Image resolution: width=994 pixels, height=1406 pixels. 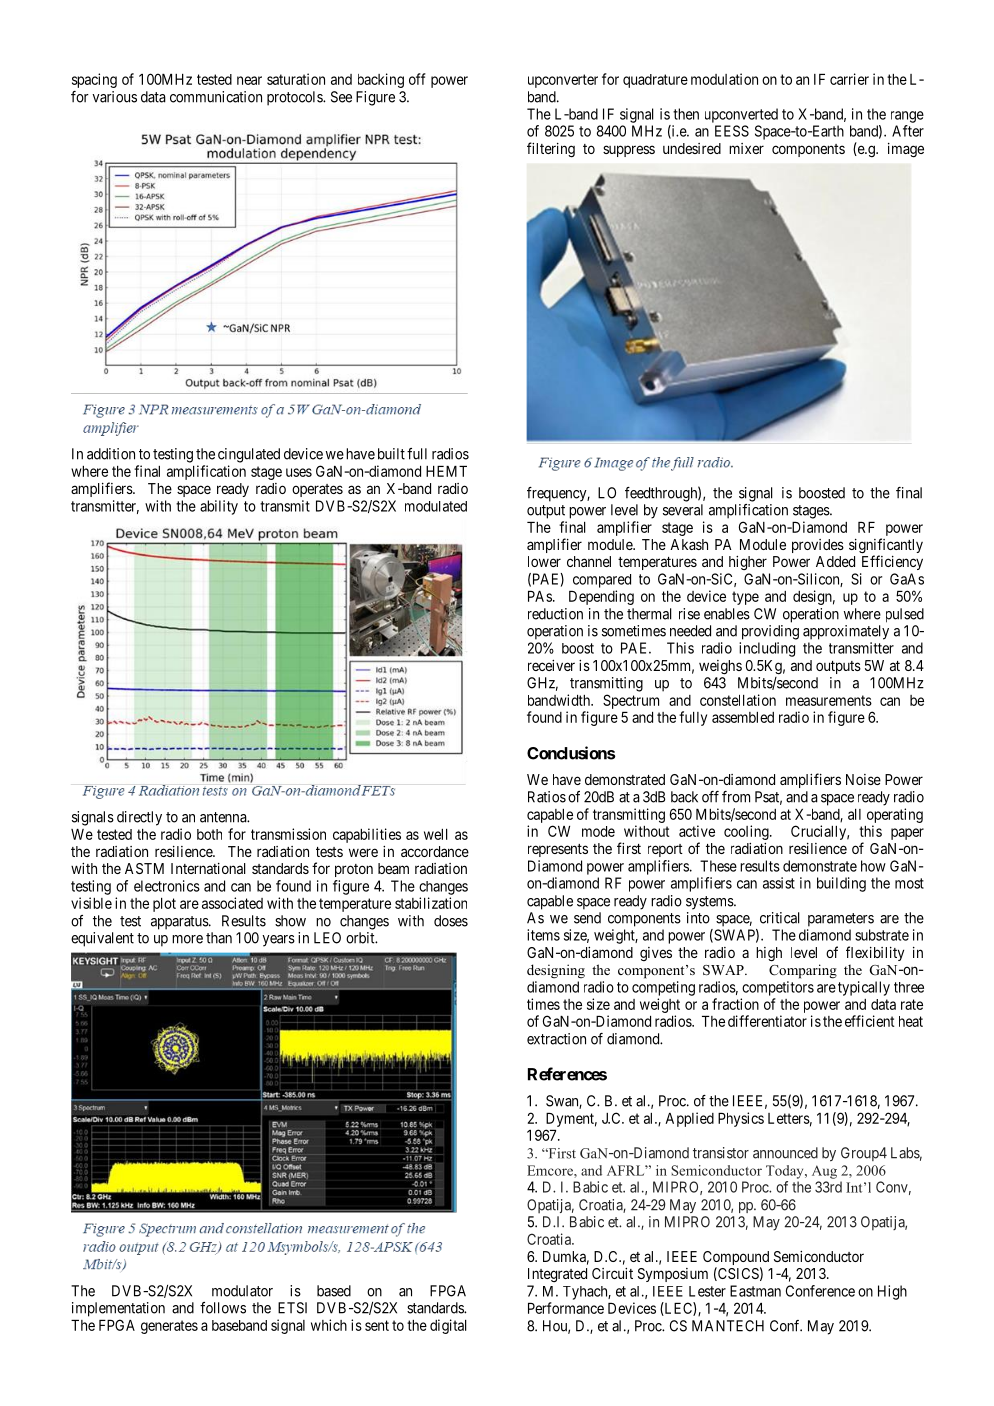 What do you see at coordinates (223, 1308) in the screenshot?
I see `follows` at bounding box center [223, 1308].
